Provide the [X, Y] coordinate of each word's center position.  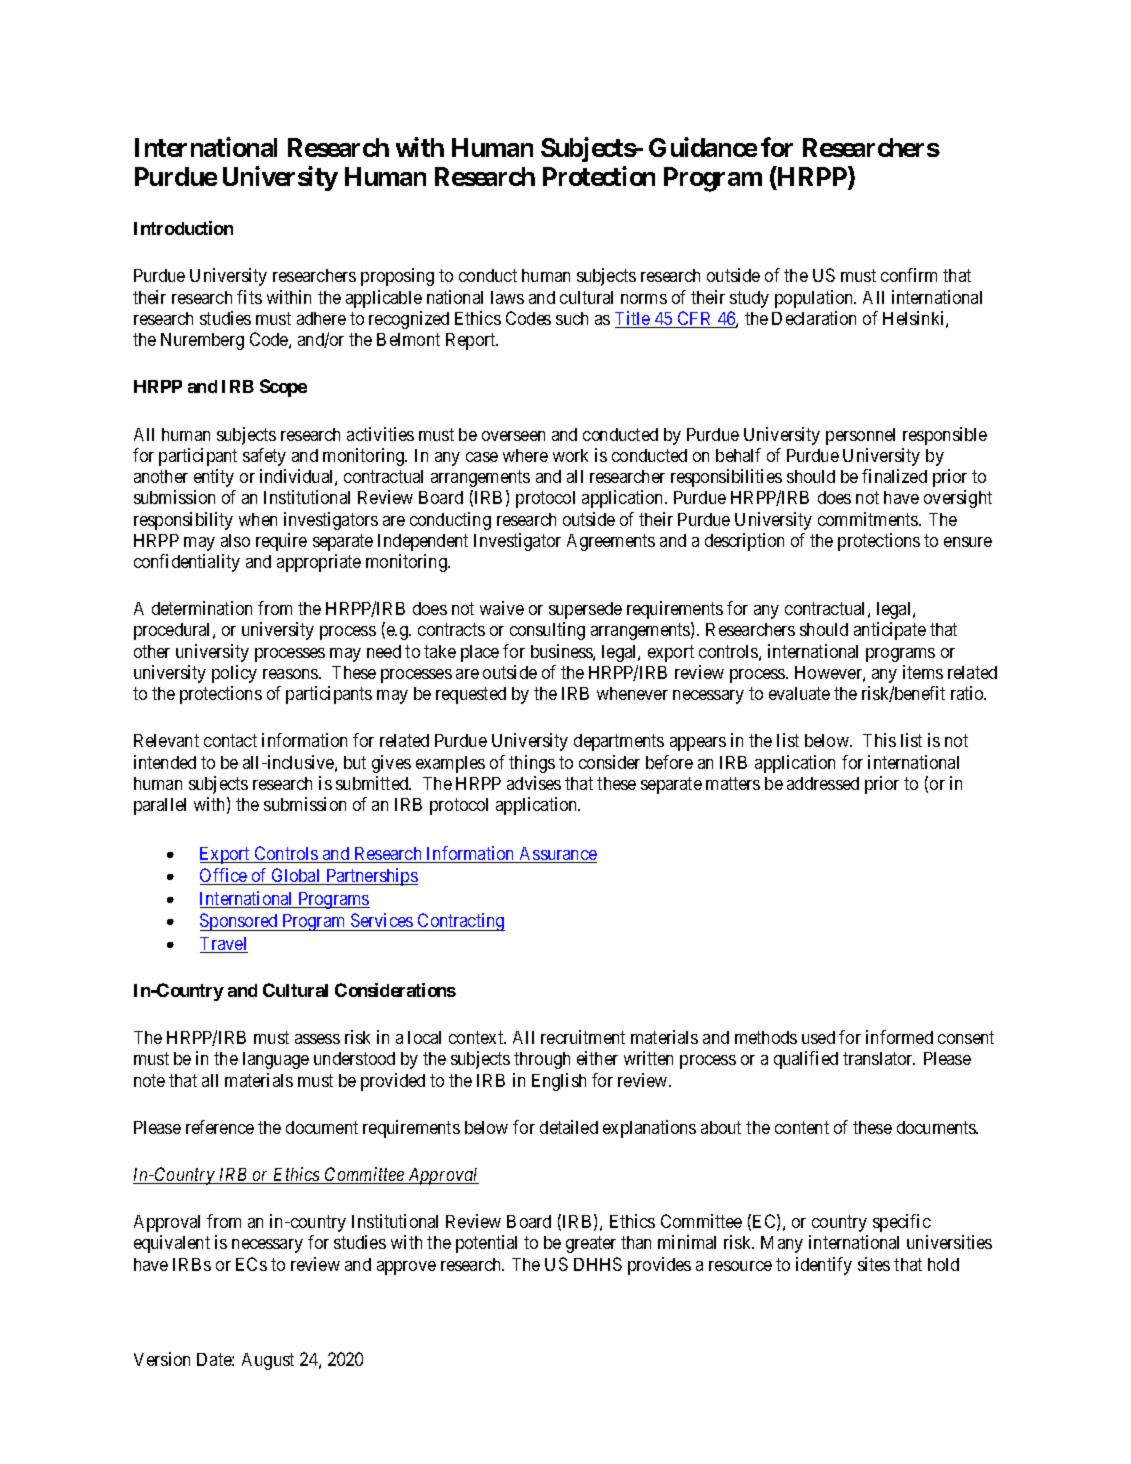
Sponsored [240, 922]
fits [249, 297]
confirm [909, 275]
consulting [547, 631]
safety [264, 457]
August [268, 1361]
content [802, 1127]
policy [234, 674]
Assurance [557, 855]
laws [507, 297]
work [570, 455]
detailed [569, 1127]
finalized [894, 476]
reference [220, 1127]
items [923, 672]
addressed [823, 783]
